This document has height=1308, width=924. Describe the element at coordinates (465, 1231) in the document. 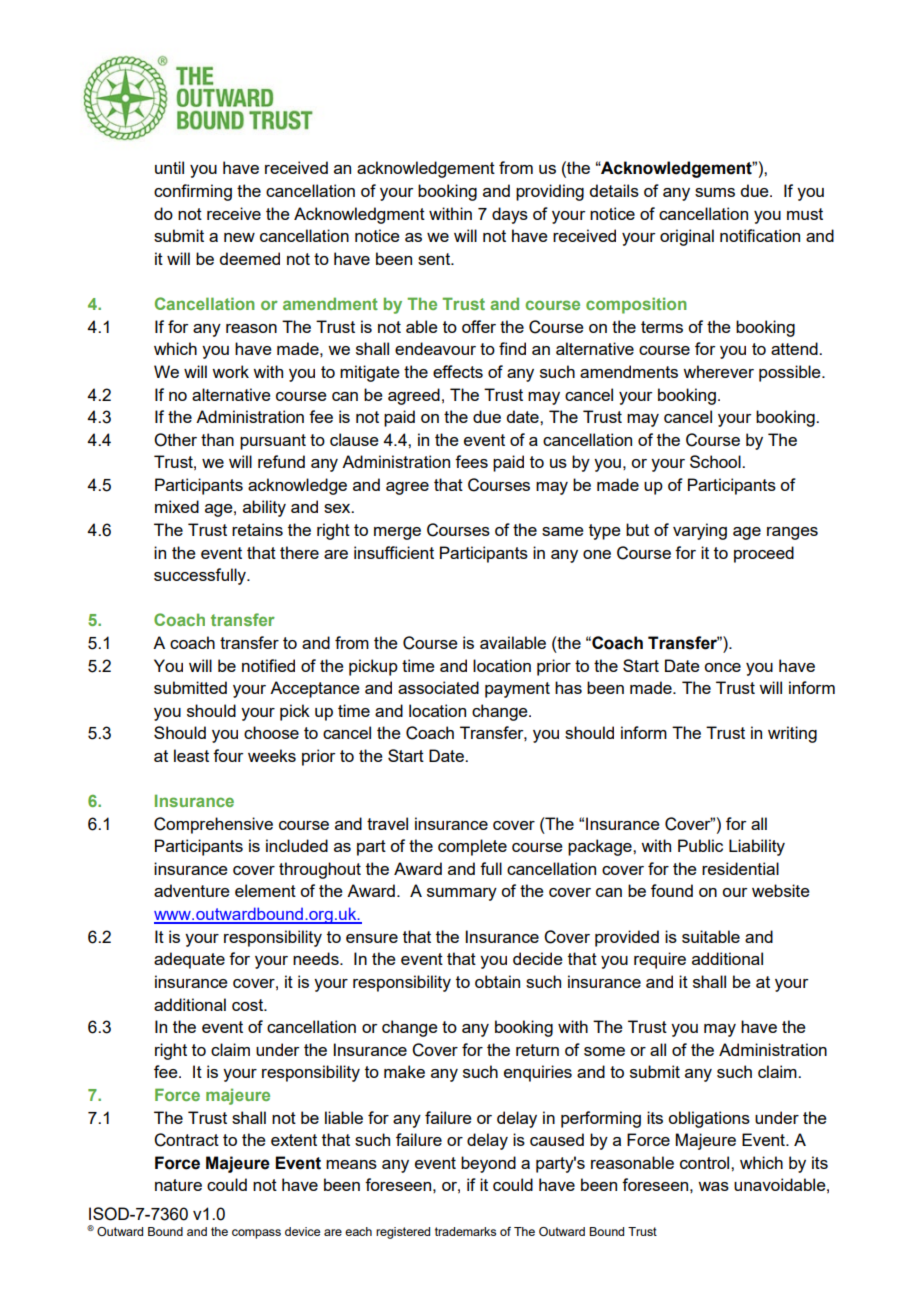

I see `trademarks` at that location.
